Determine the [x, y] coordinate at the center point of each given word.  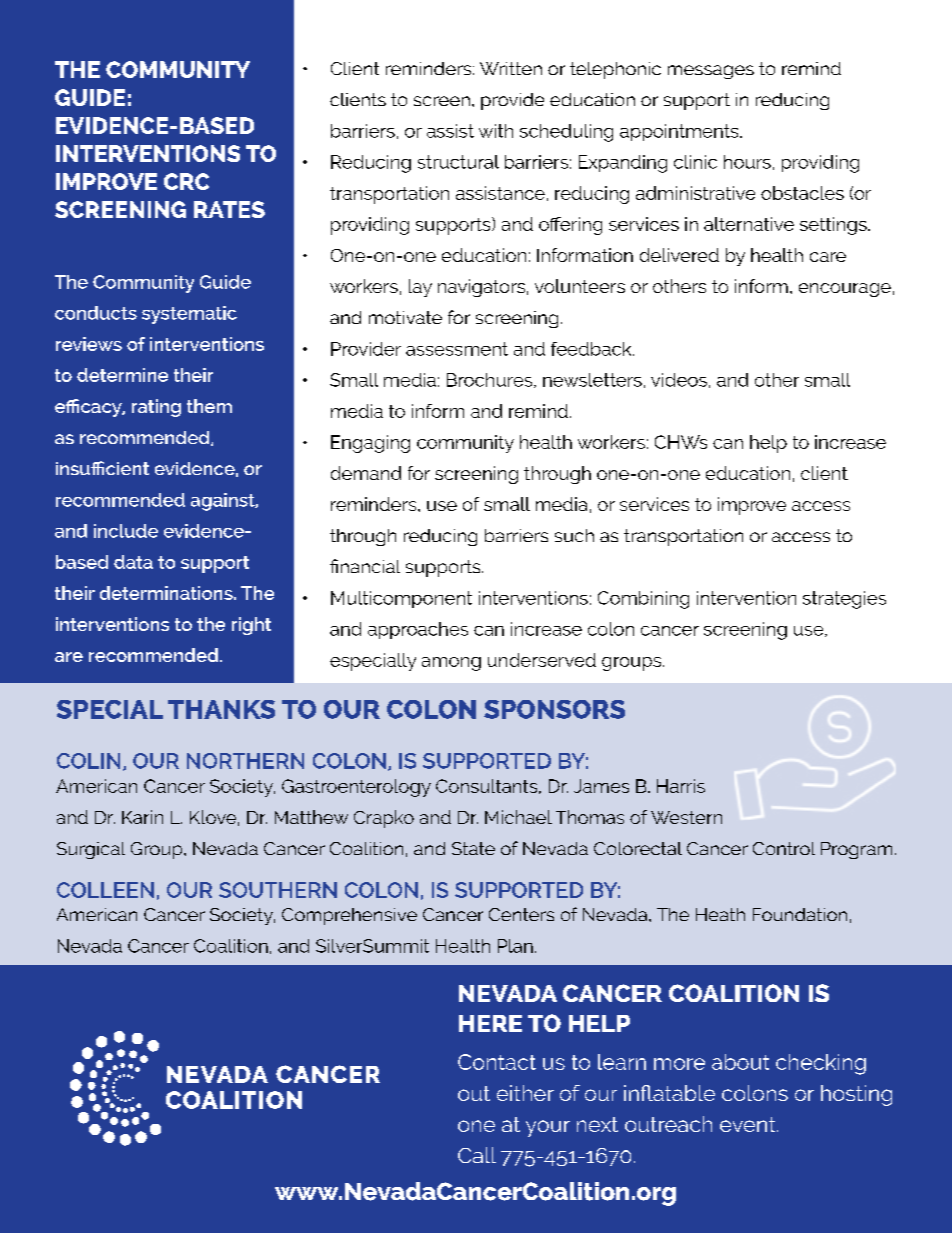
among [451, 664]
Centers [521, 914]
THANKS [221, 709]
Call [477, 1155]
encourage [845, 290]
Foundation [800, 914]
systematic [189, 315]
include [126, 531]
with [496, 131]
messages [711, 72]
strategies [844, 600]
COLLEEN [105, 890]
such [574, 535]
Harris [681, 786]
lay [420, 288]
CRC [186, 181]
